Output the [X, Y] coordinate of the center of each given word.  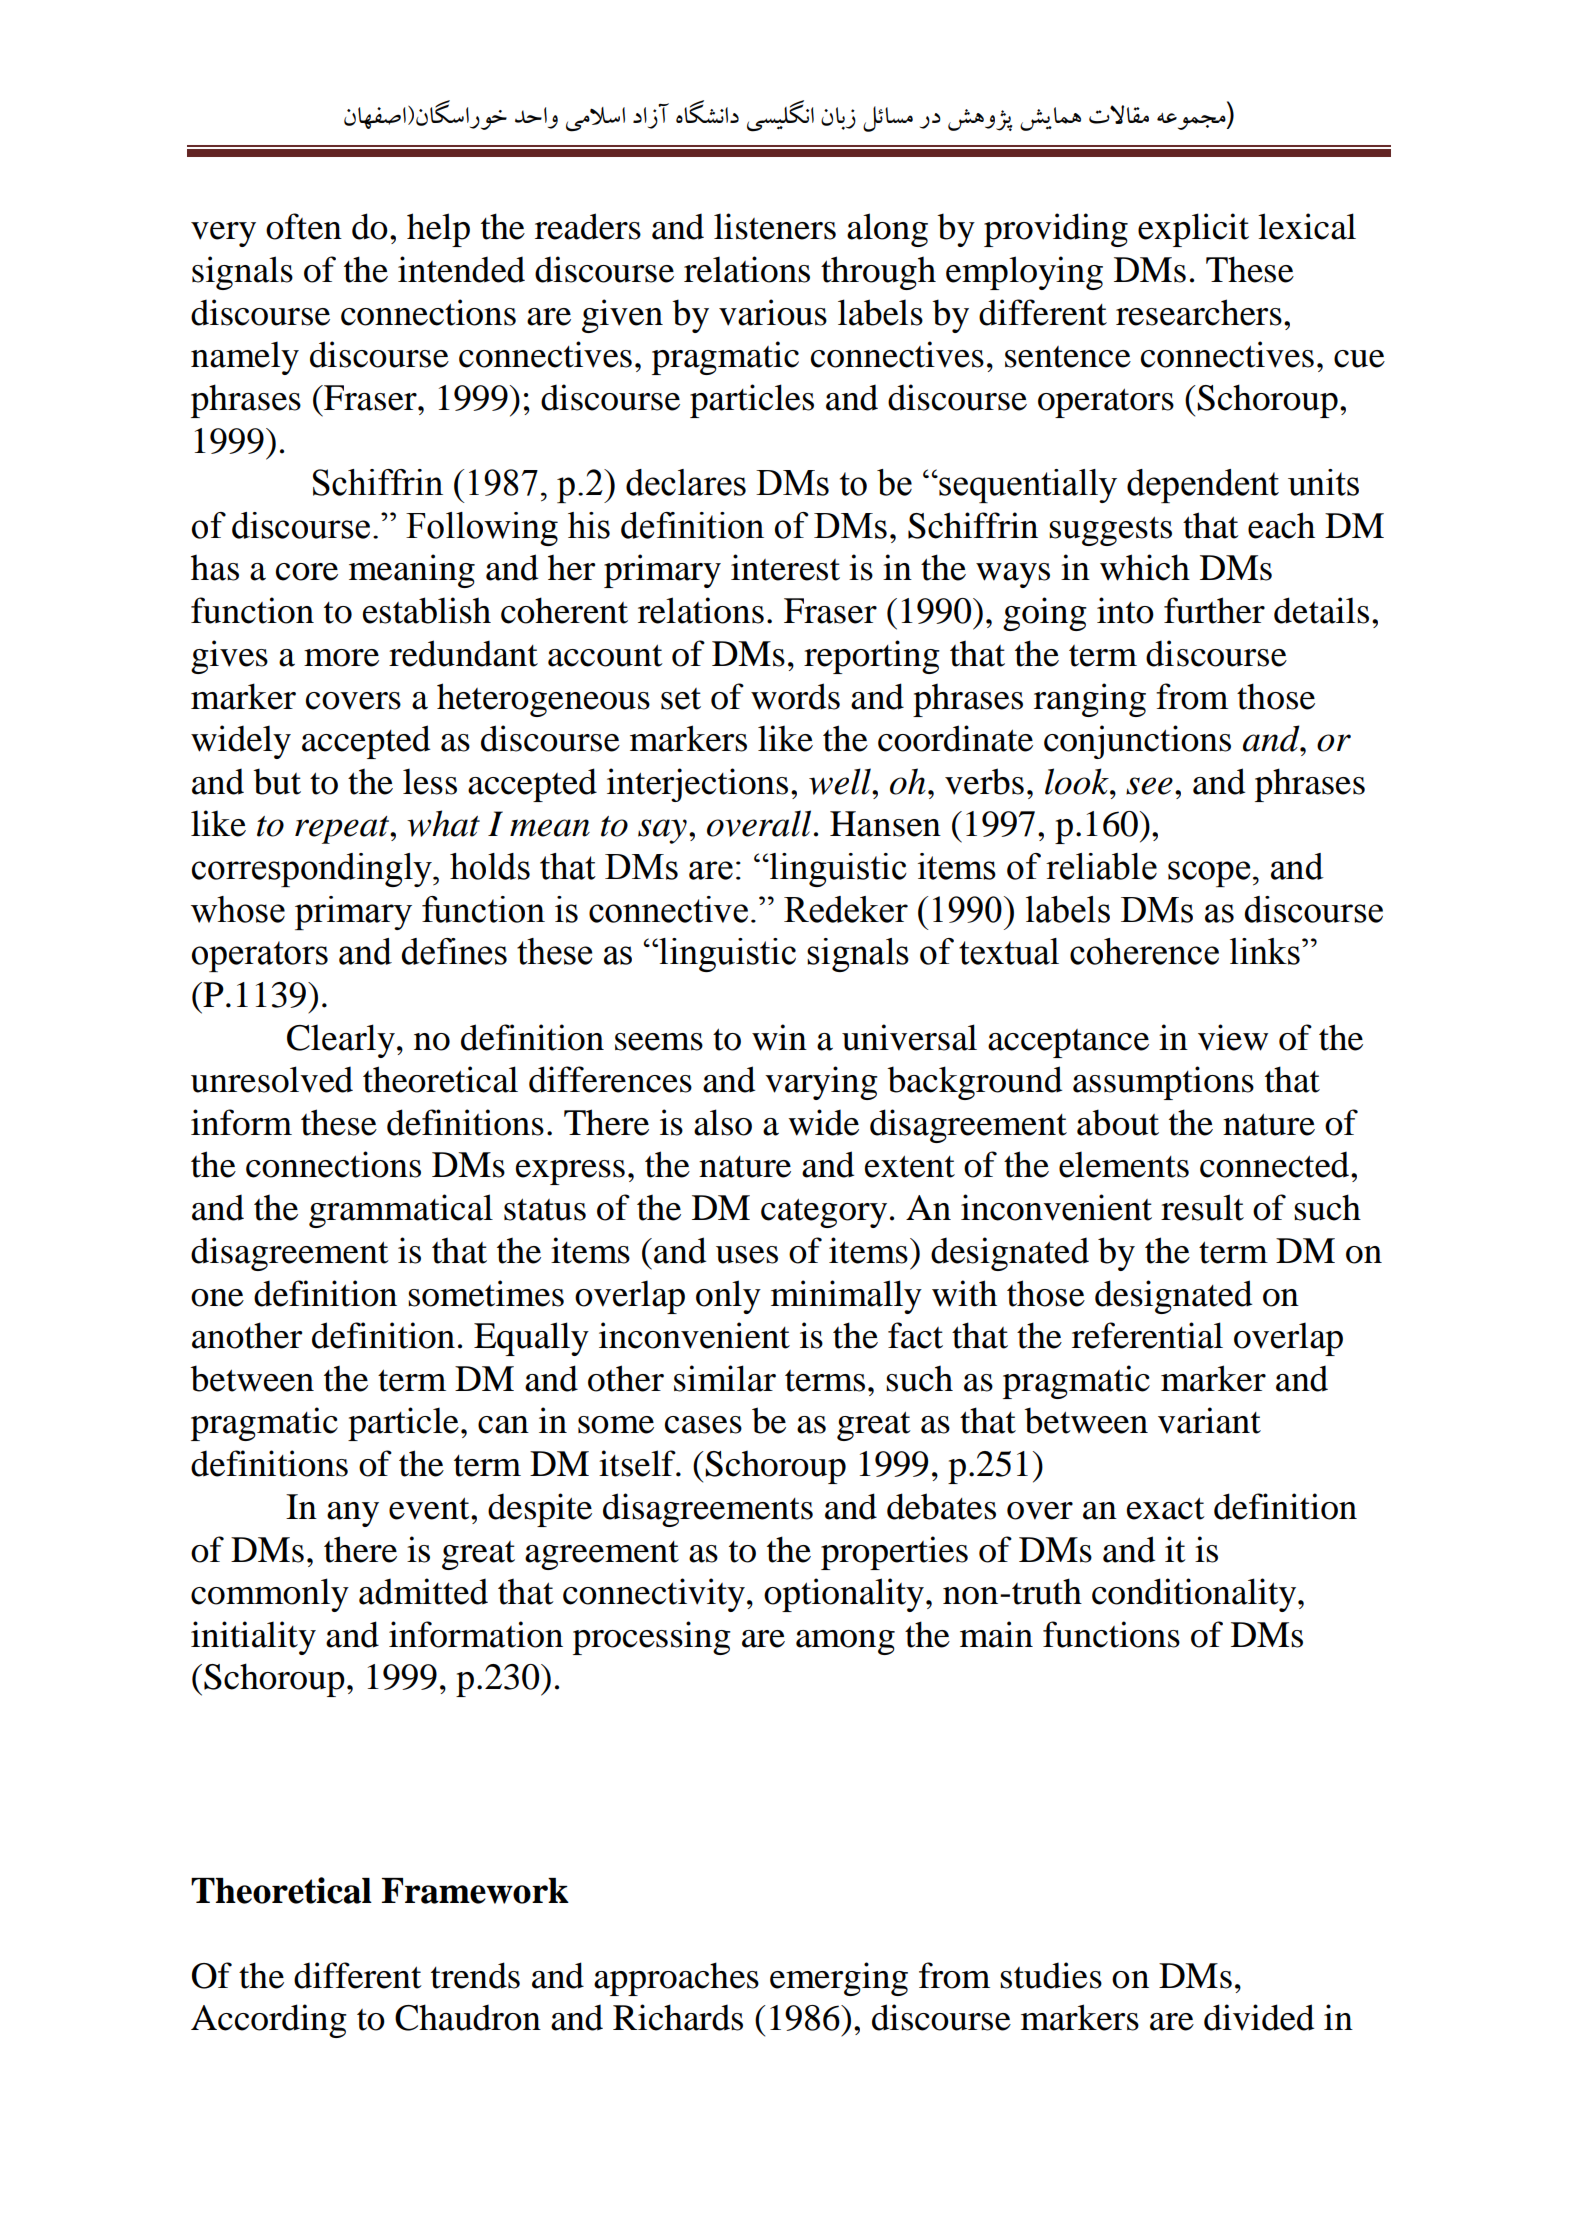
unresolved [272, 1079]
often [304, 226]
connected [1276, 1164]
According [269, 2021]
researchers [1199, 312]
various [773, 312]
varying [821, 1083]
